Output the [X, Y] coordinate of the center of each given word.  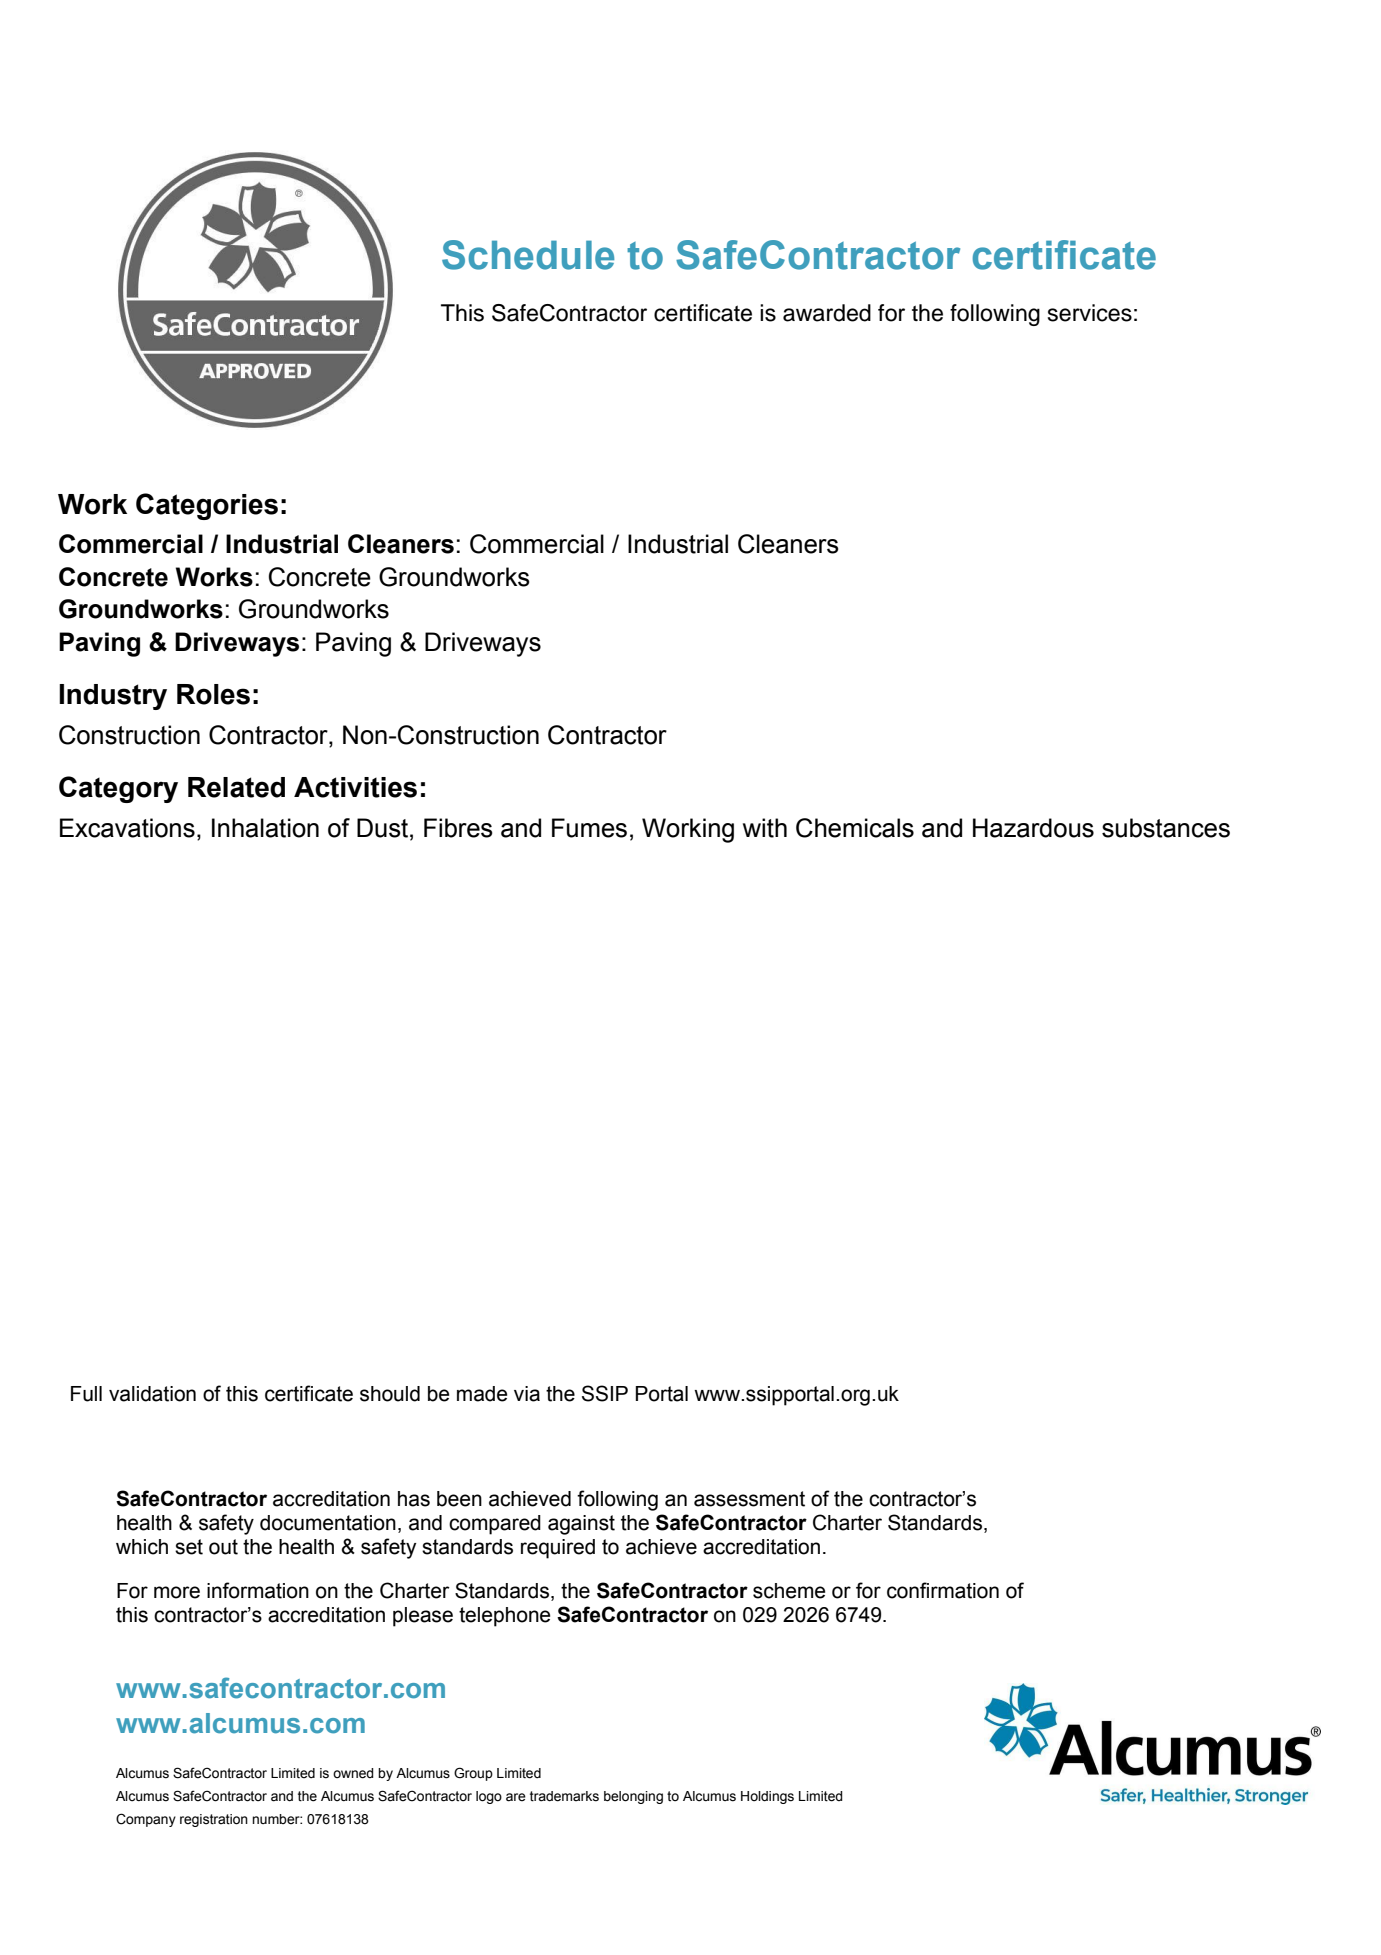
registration [214, 1820]
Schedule [528, 255]
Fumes [589, 828]
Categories [207, 506]
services [1090, 313]
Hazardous [1033, 828]
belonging [633, 1797]
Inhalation [265, 828]
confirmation [943, 1590]
